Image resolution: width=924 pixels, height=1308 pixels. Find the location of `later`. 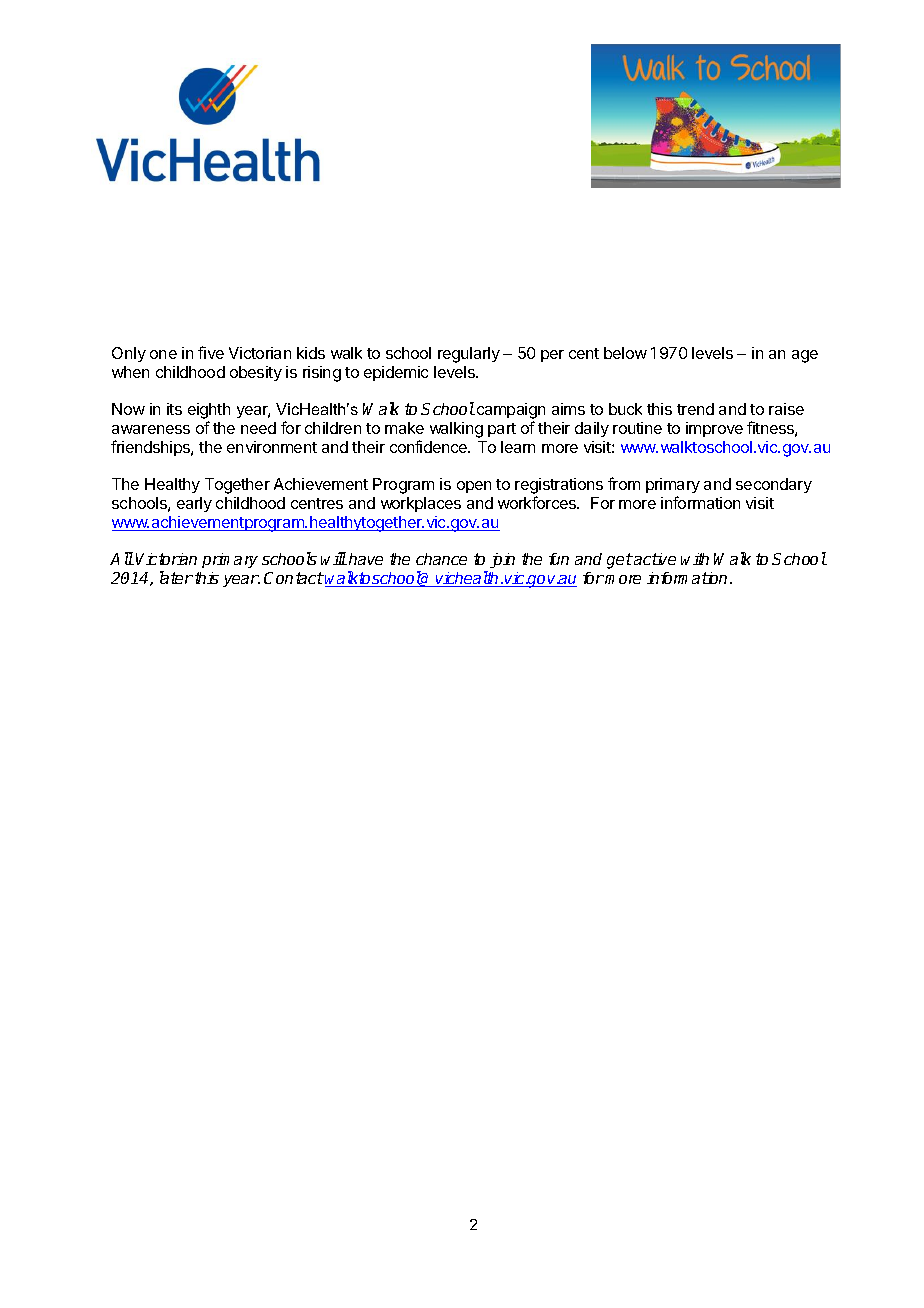

later is located at coordinates (176, 577).
